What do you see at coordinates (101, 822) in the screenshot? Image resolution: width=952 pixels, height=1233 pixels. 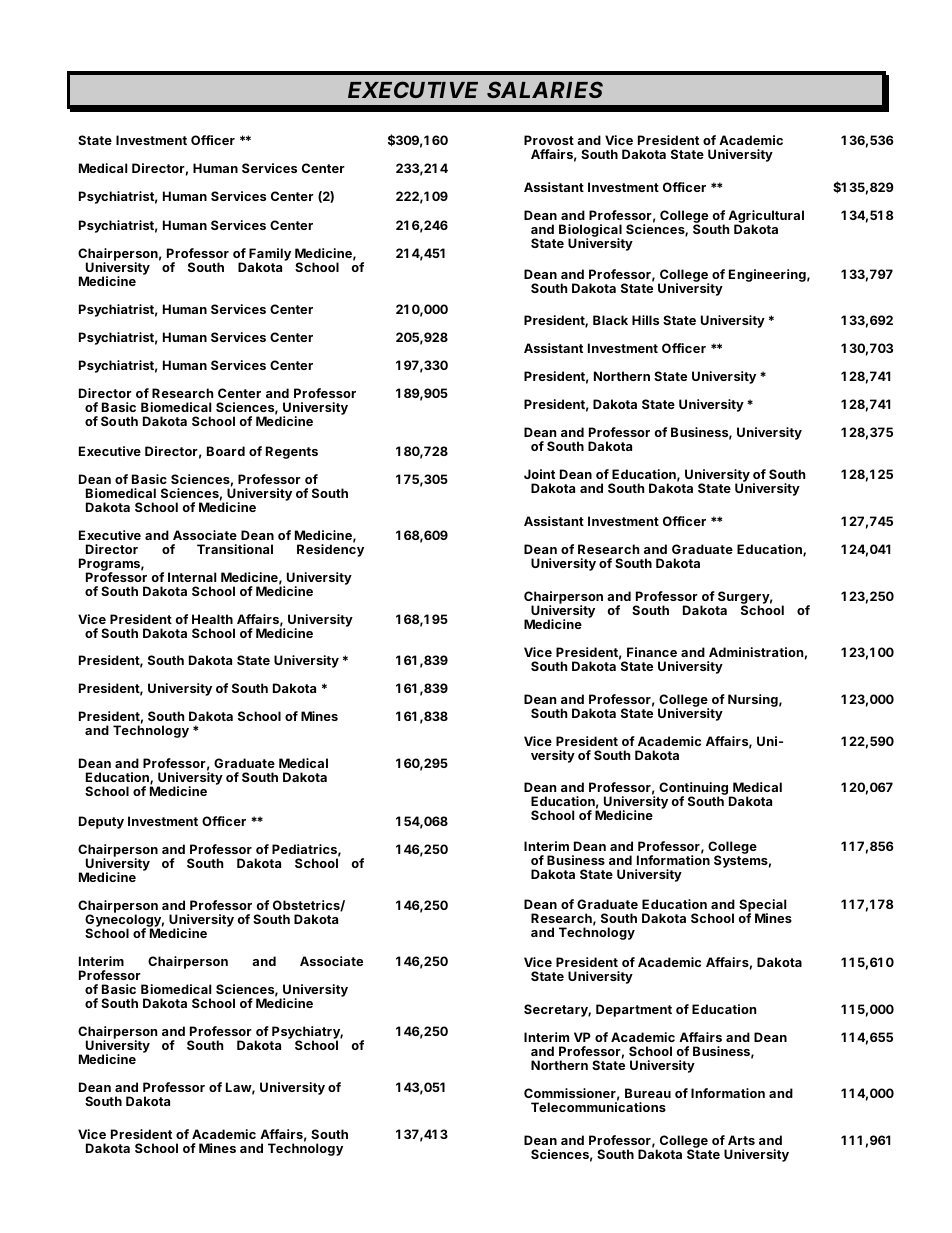 I see `Deputy` at bounding box center [101, 822].
